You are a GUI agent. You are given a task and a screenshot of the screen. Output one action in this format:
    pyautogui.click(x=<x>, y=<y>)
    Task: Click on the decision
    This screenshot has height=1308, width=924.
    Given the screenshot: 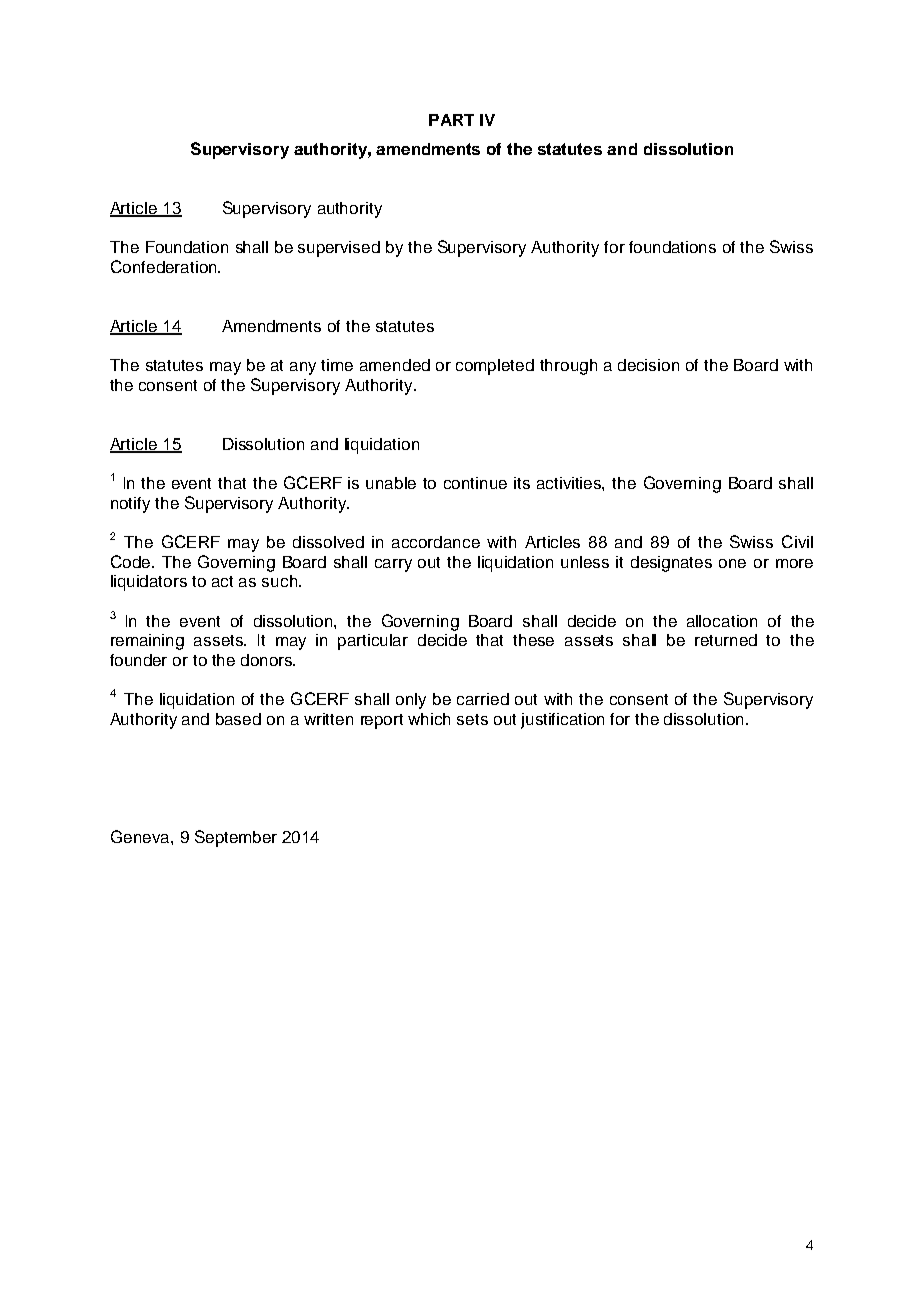 What is the action you would take?
    pyautogui.click(x=648, y=365)
